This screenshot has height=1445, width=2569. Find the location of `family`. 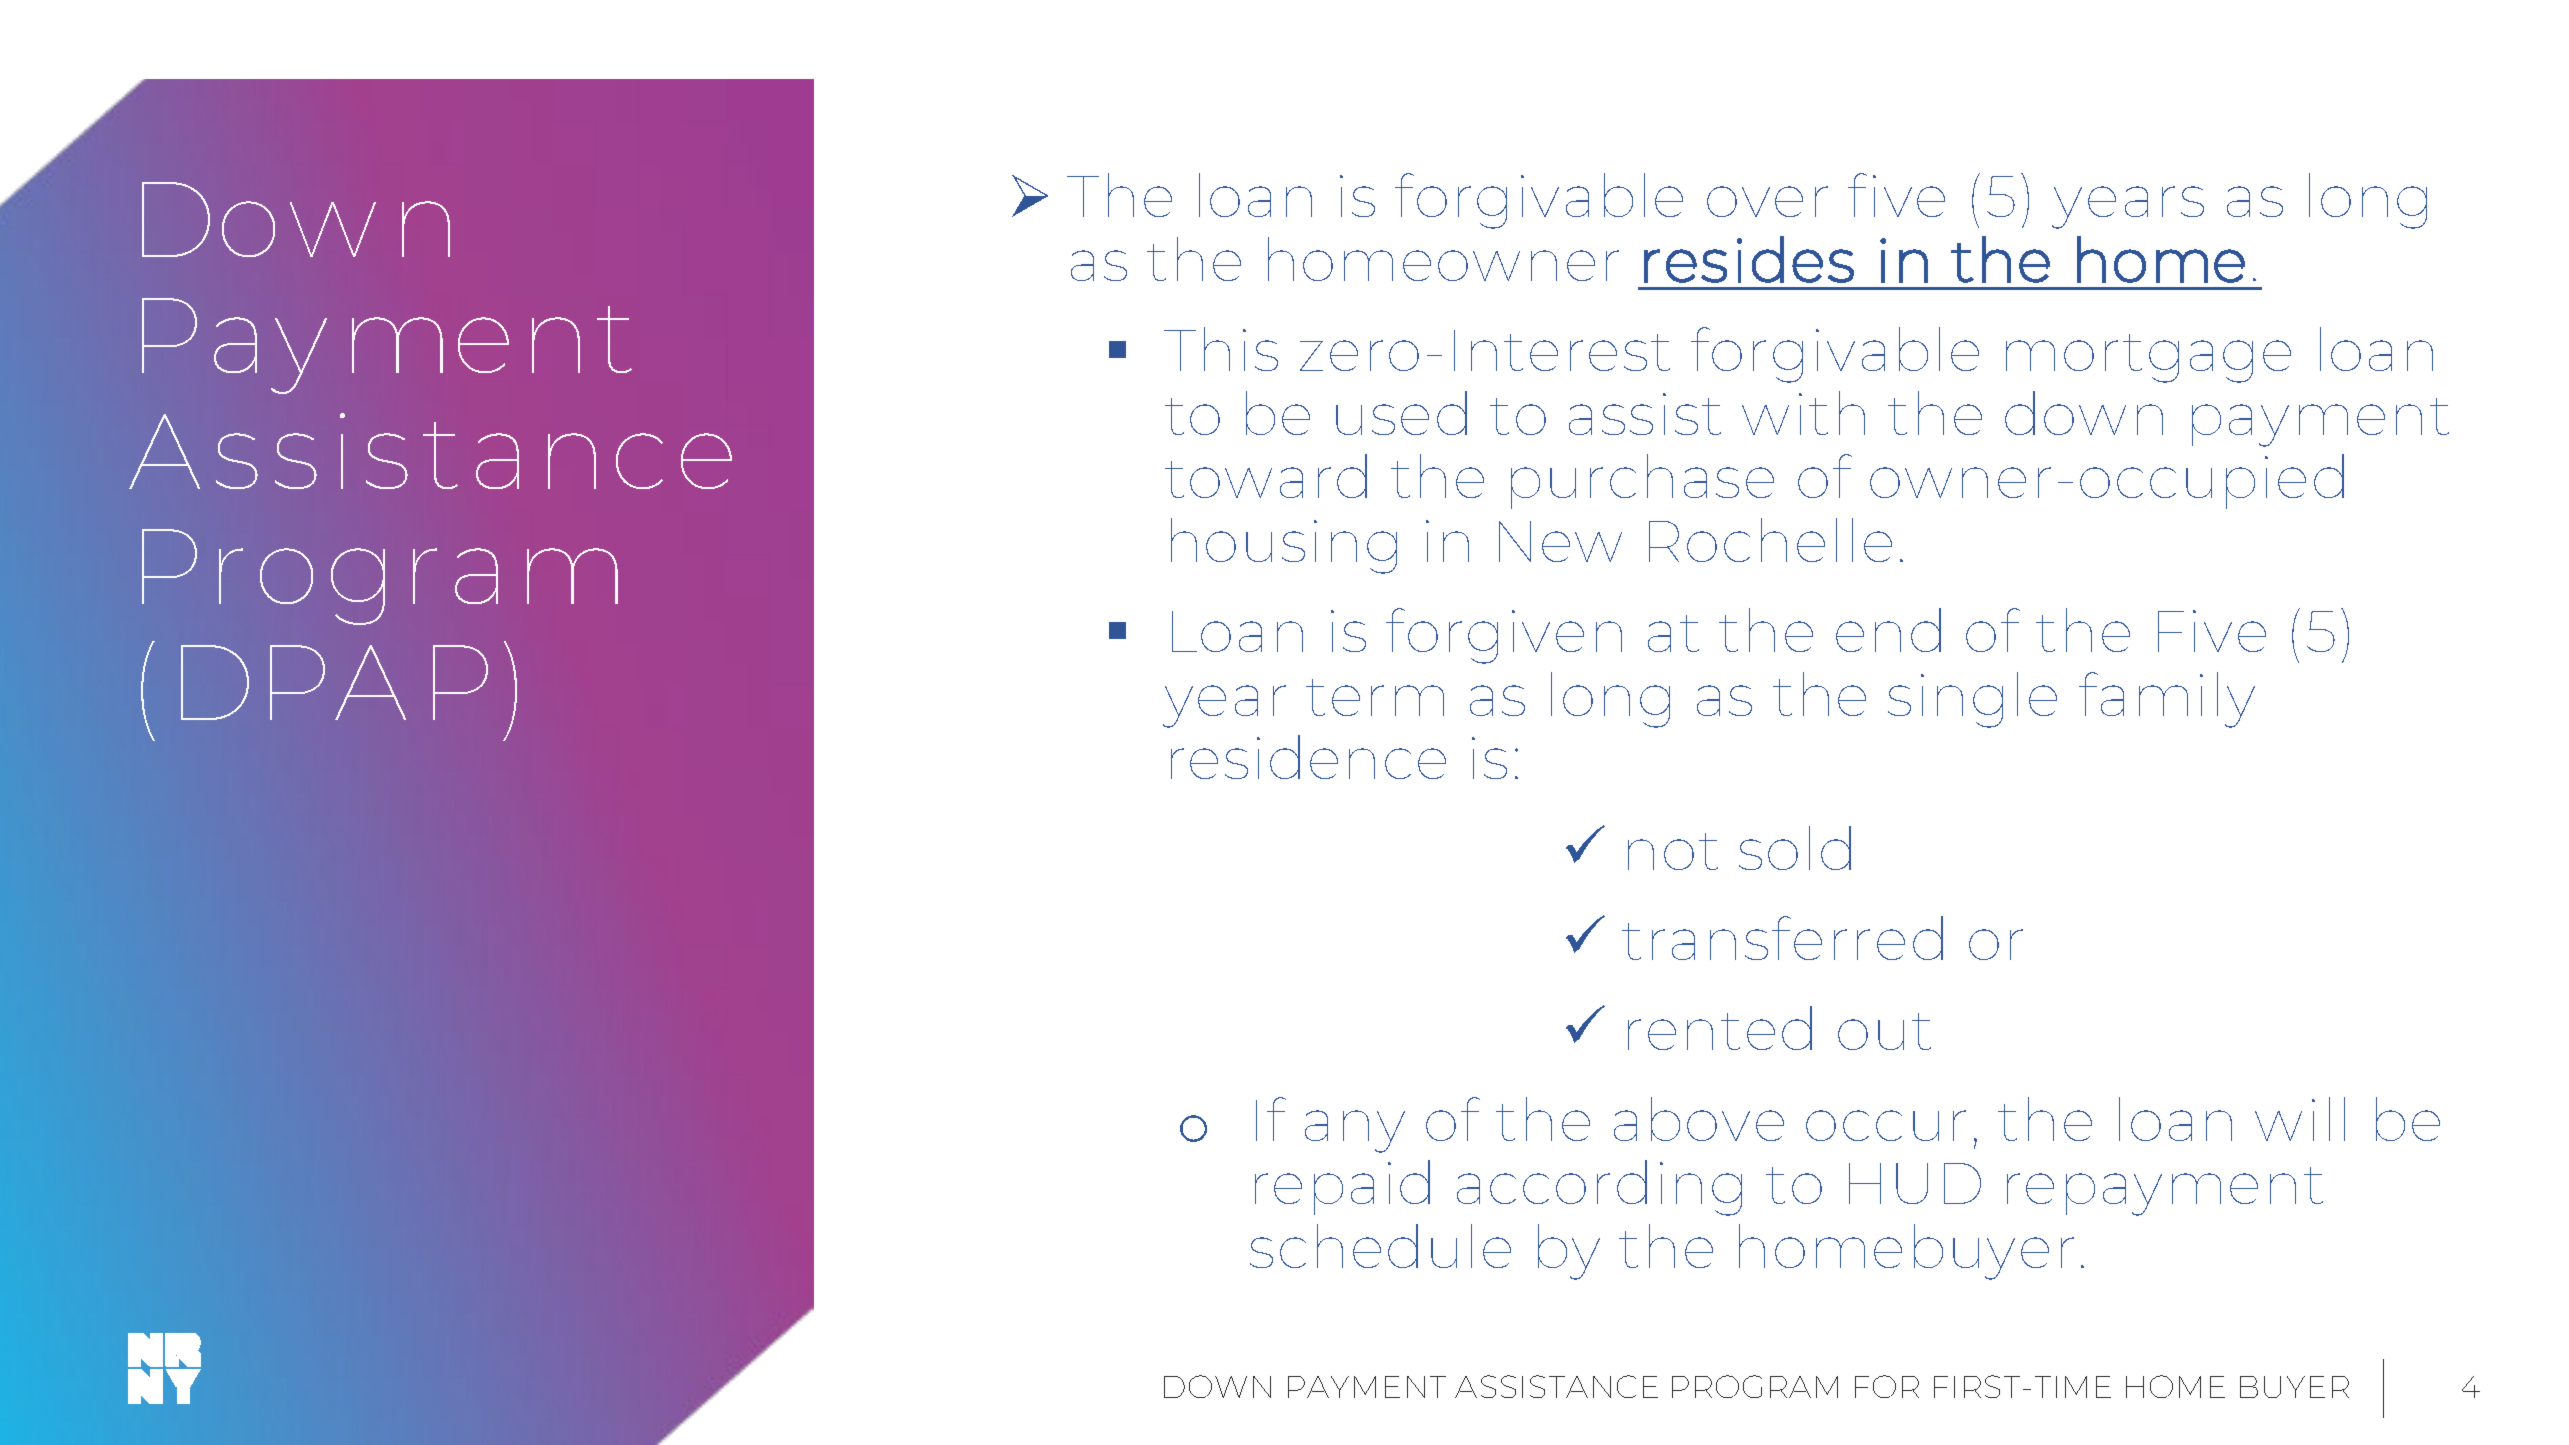

family is located at coordinates (2167, 700).
